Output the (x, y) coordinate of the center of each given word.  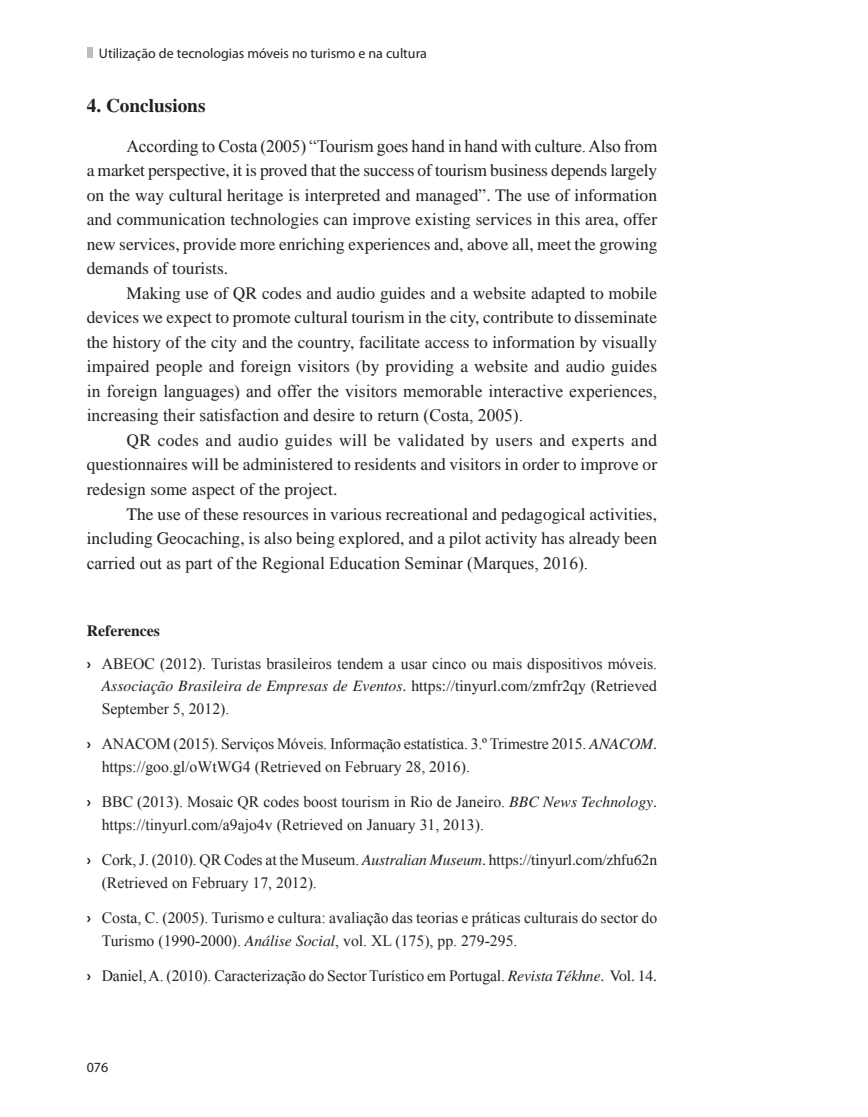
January (391, 826)
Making (153, 295)
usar (414, 665)
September (135, 710)
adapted (558, 295)
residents (385, 464)
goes (392, 150)
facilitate (389, 342)
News (560, 801)
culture (559, 146)
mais (507, 663)
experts (598, 443)
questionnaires (137, 466)
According (162, 147)
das (402, 918)
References (123, 630)
